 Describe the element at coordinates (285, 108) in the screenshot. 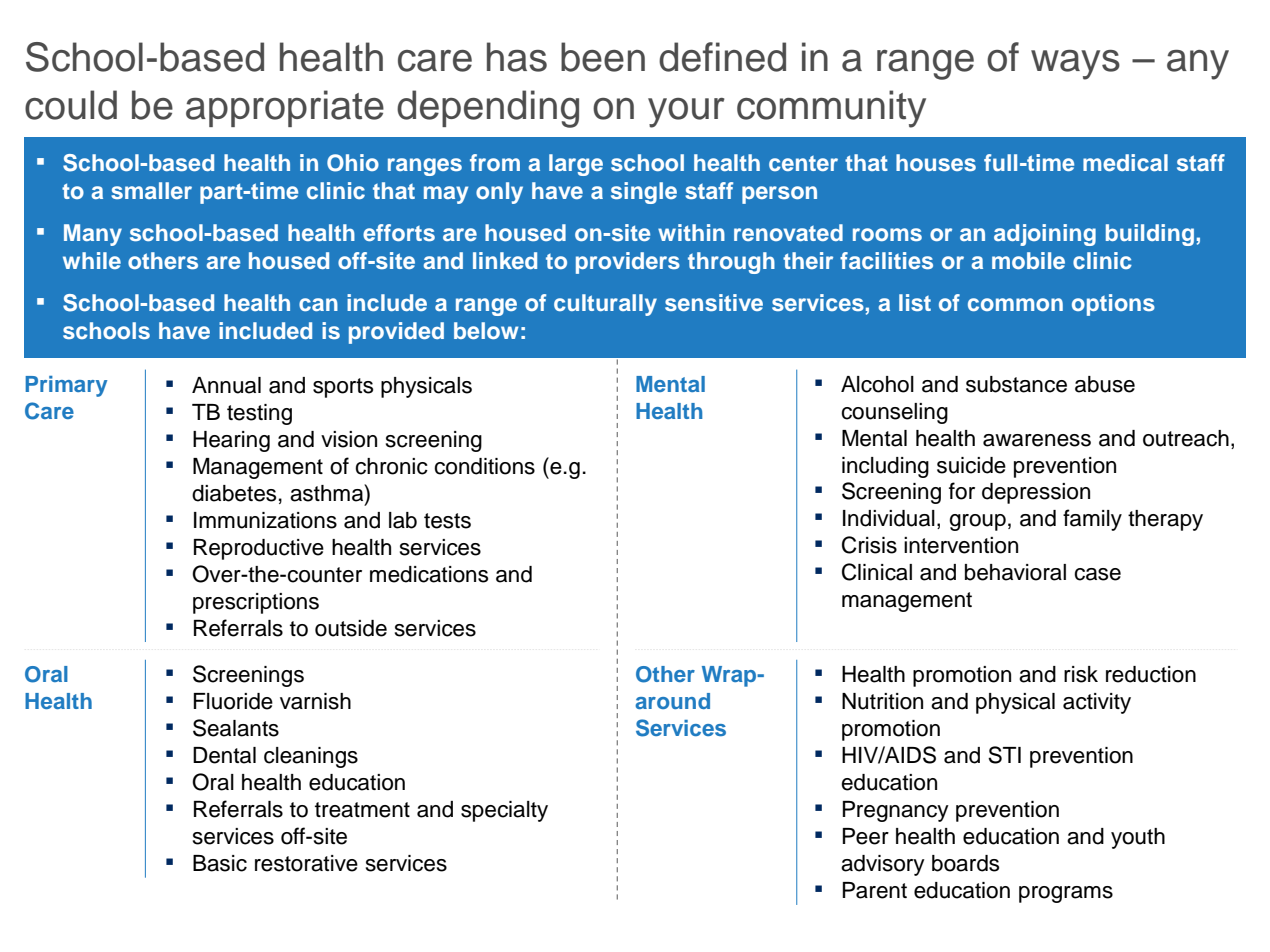

I see `appropriate` at that location.
